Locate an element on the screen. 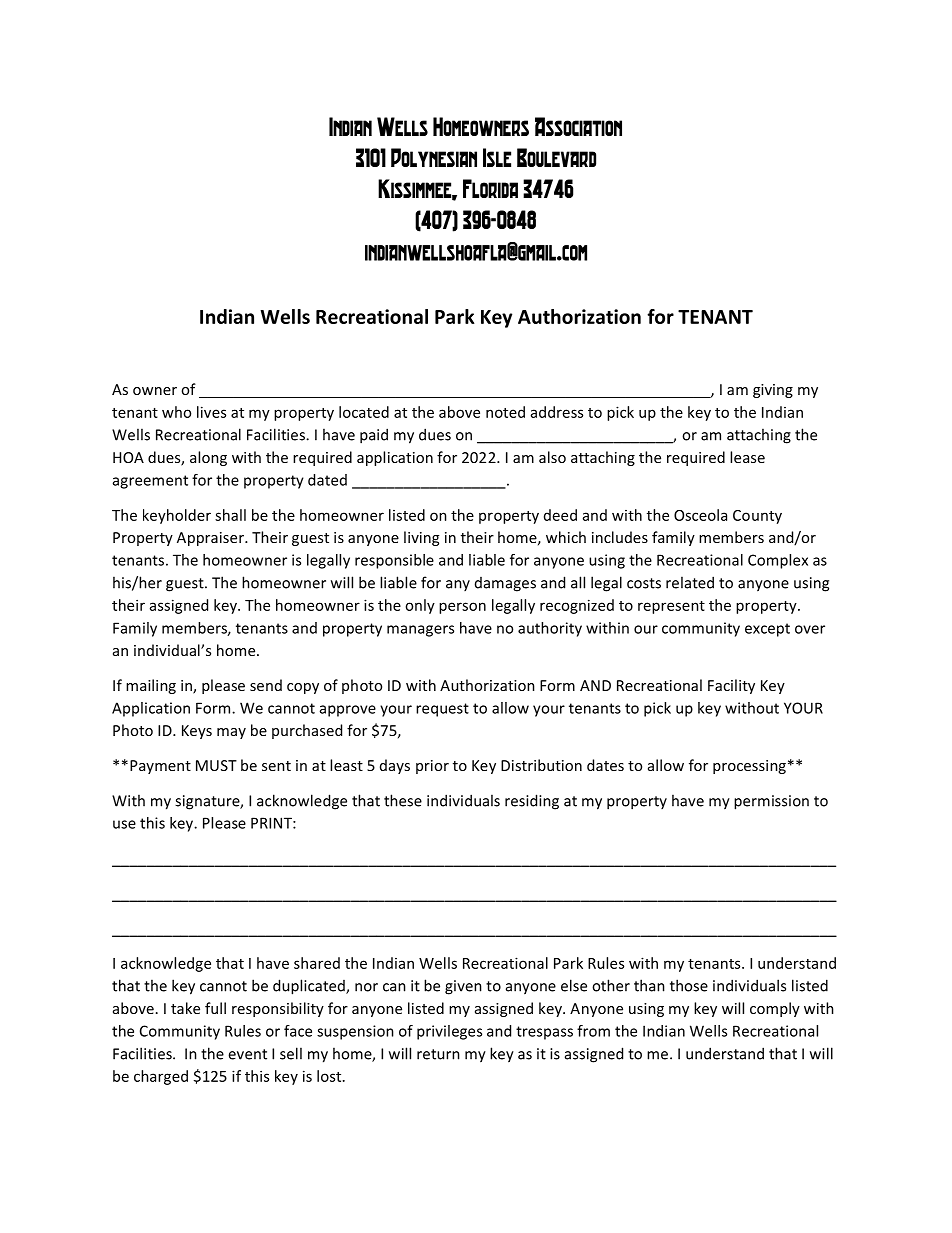  related is located at coordinates (690, 582).
